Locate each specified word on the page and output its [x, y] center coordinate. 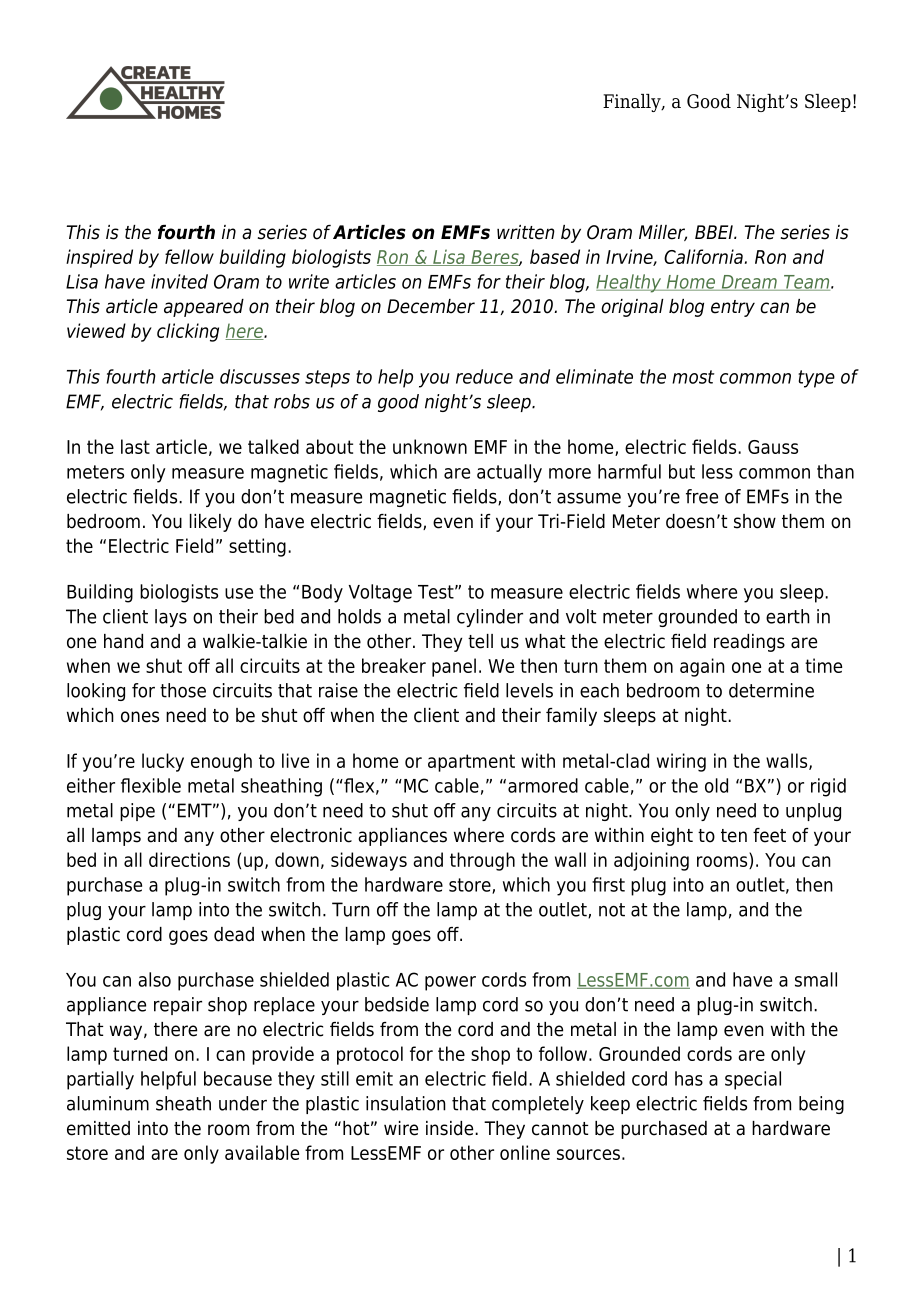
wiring [681, 762]
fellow [189, 256]
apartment [471, 763]
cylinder [490, 618]
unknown [430, 446]
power [450, 983]
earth [788, 616]
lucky [163, 762]
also [154, 979]
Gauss [773, 447]
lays [171, 618]
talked [273, 446]
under [243, 1103]
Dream [749, 283]
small [816, 979]
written [526, 232]
